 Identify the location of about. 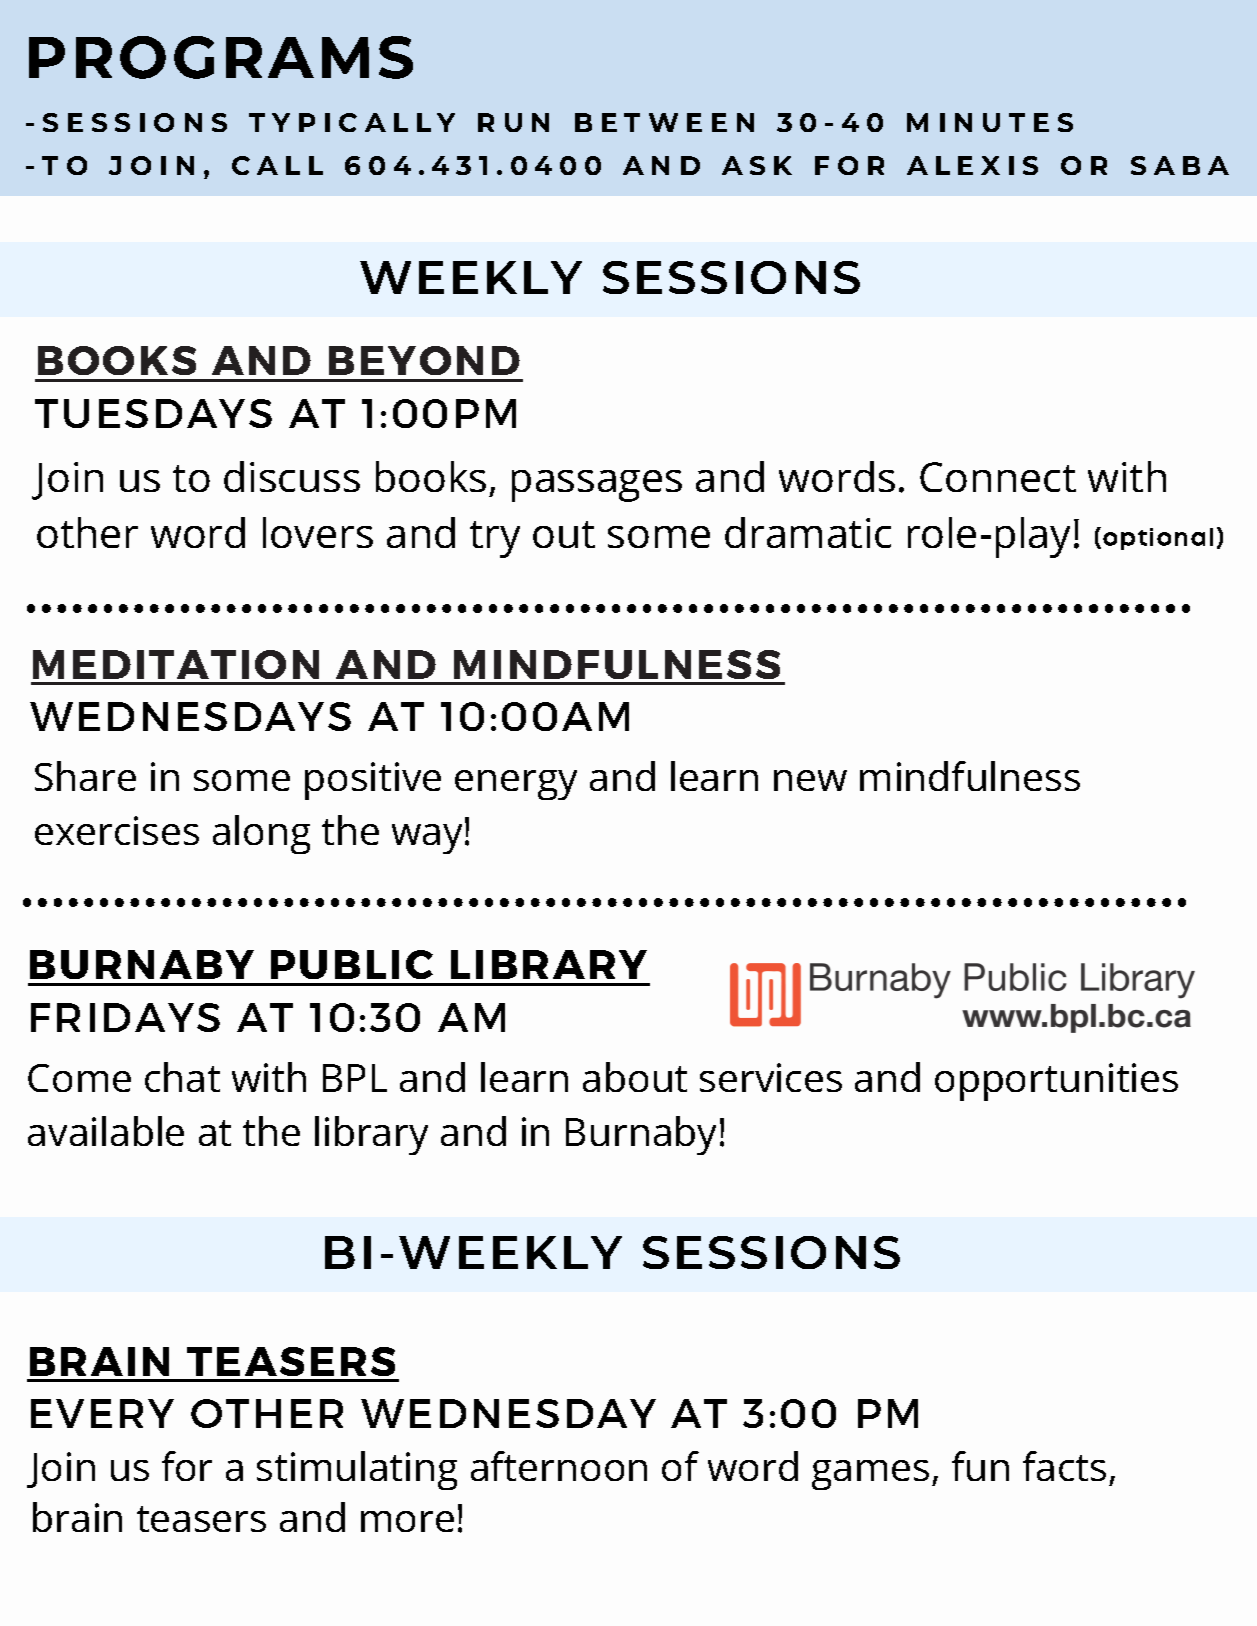
(635, 1077).
